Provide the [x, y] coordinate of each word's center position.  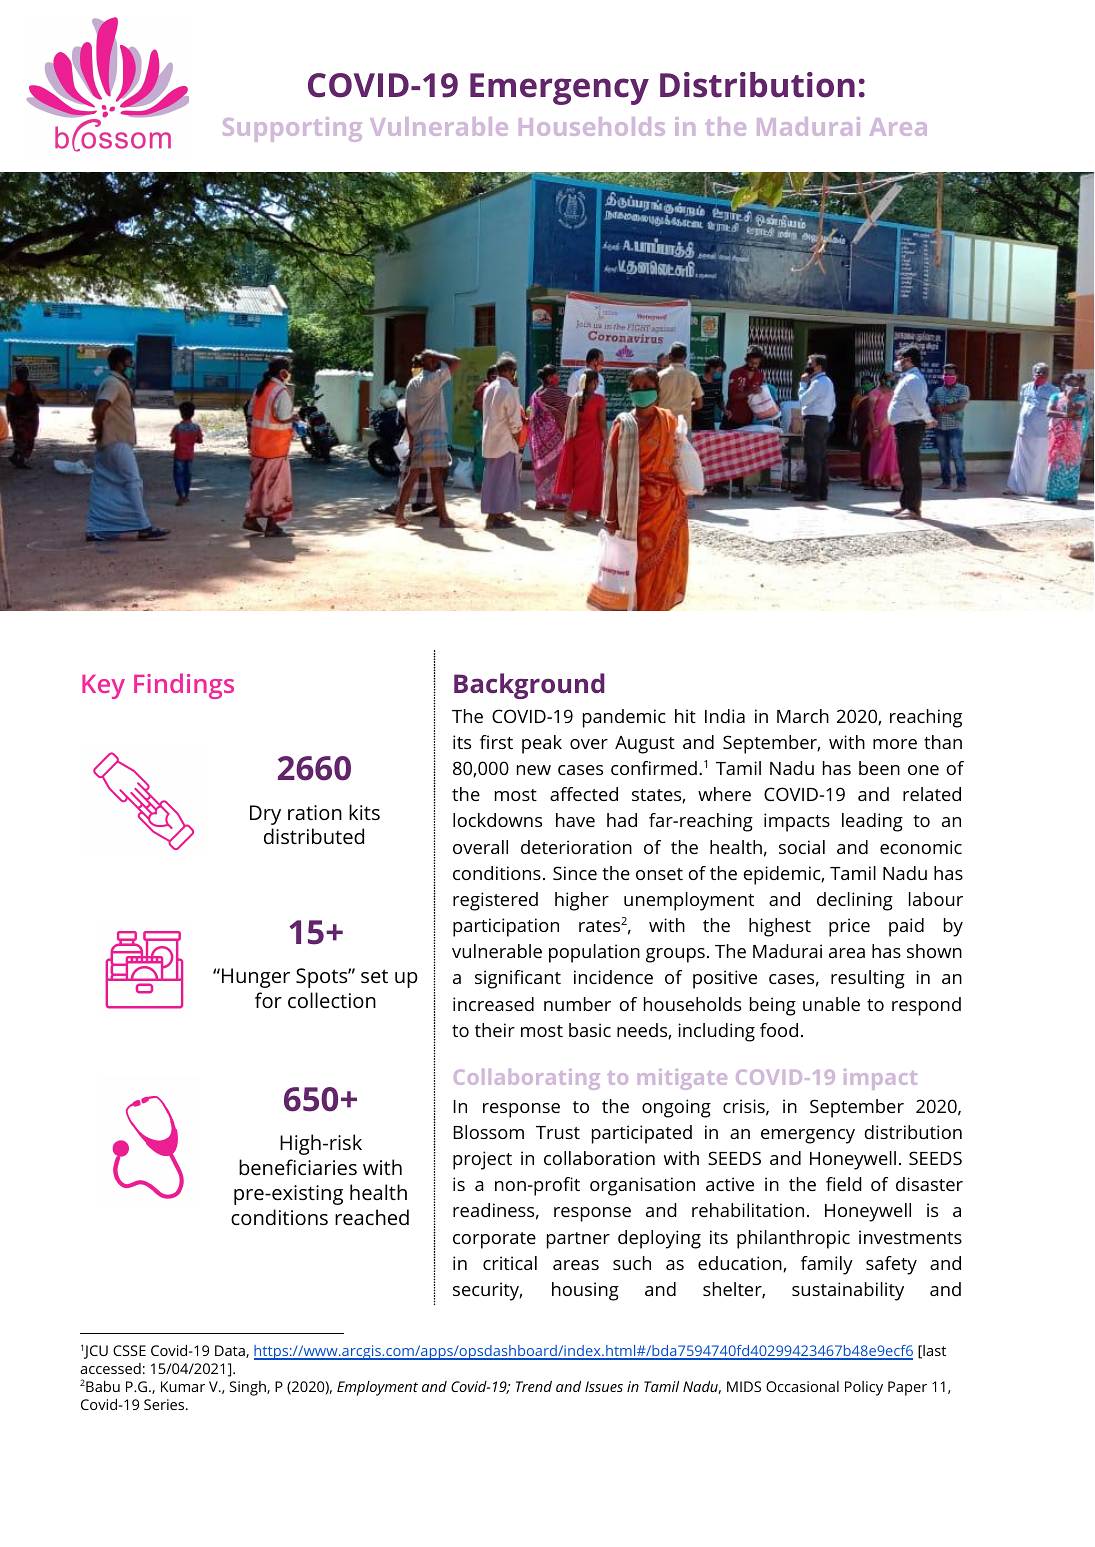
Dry [265, 815]
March [803, 716]
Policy [864, 1388]
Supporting [292, 129]
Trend [534, 1386]
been [879, 768]
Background [529, 686]
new [534, 770]
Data [231, 1351]
